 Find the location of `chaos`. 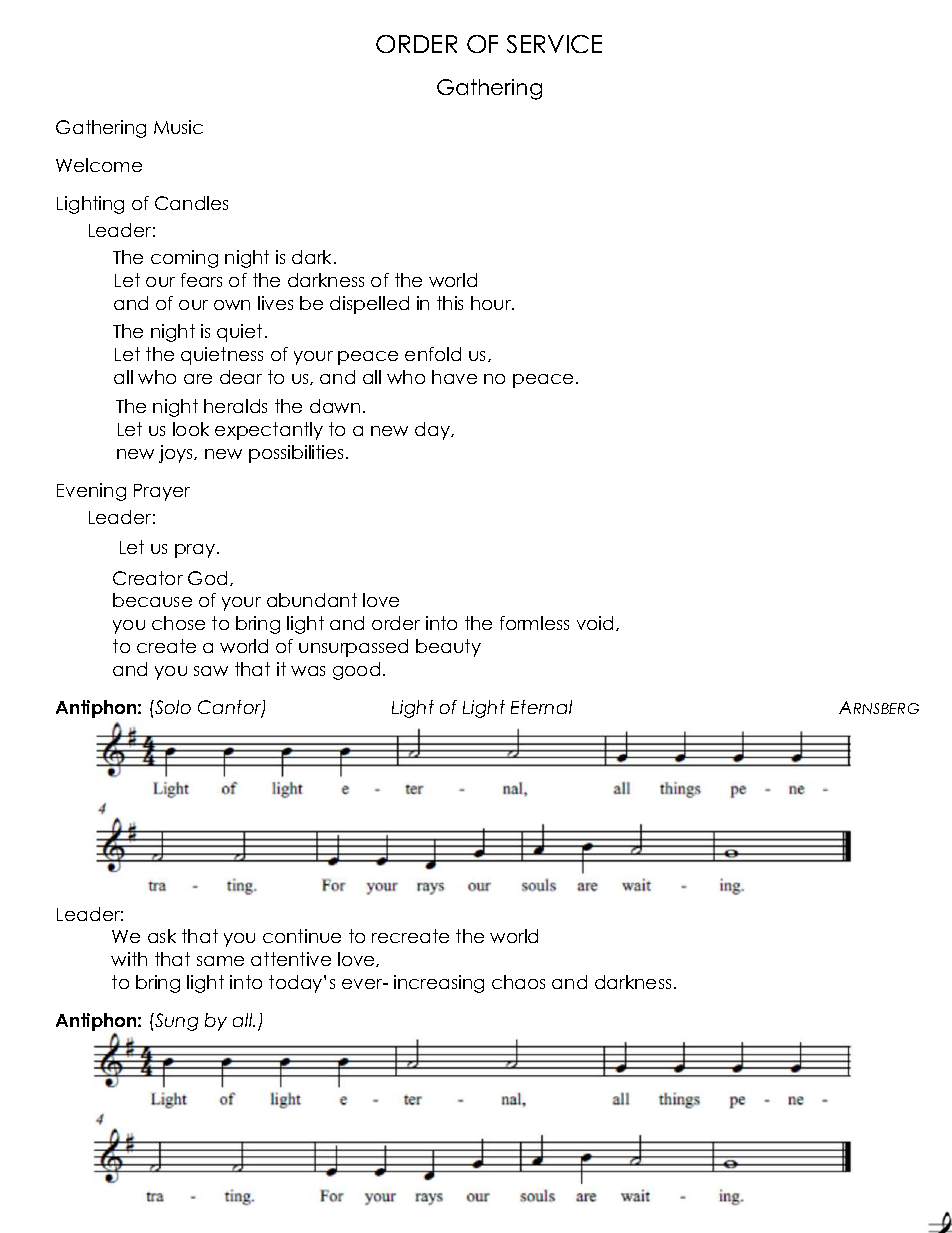

chaos is located at coordinates (518, 982).
